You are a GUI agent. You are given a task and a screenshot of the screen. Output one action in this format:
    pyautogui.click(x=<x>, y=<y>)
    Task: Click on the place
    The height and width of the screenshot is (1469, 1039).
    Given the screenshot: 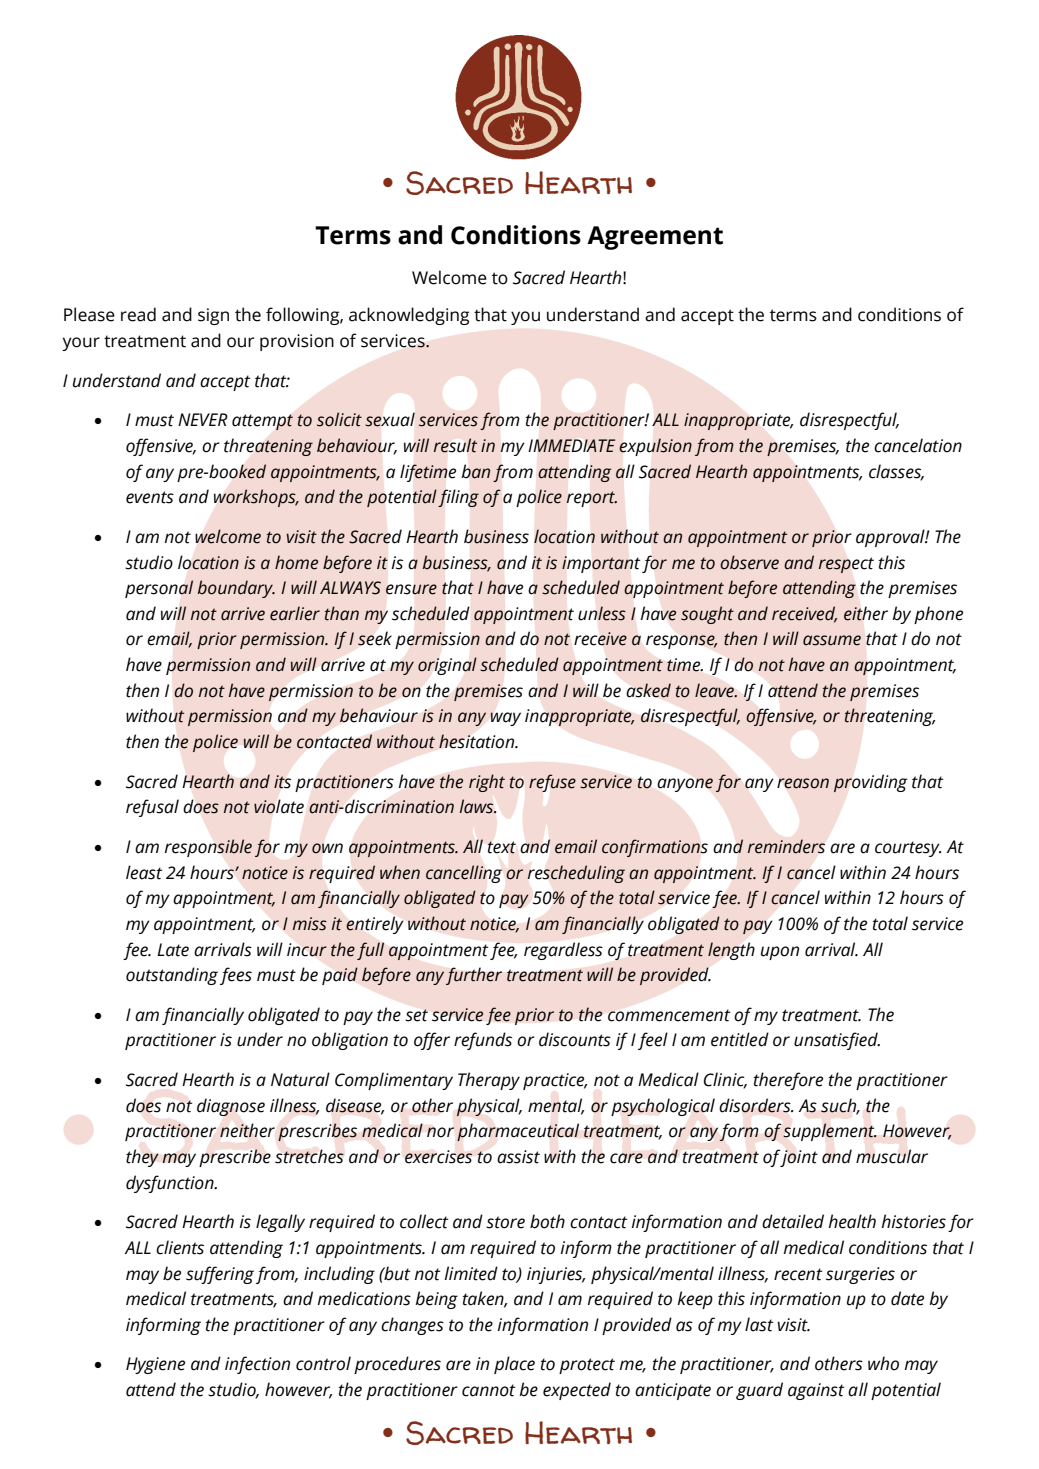 What is the action you would take?
    pyautogui.click(x=514, y=1365)
